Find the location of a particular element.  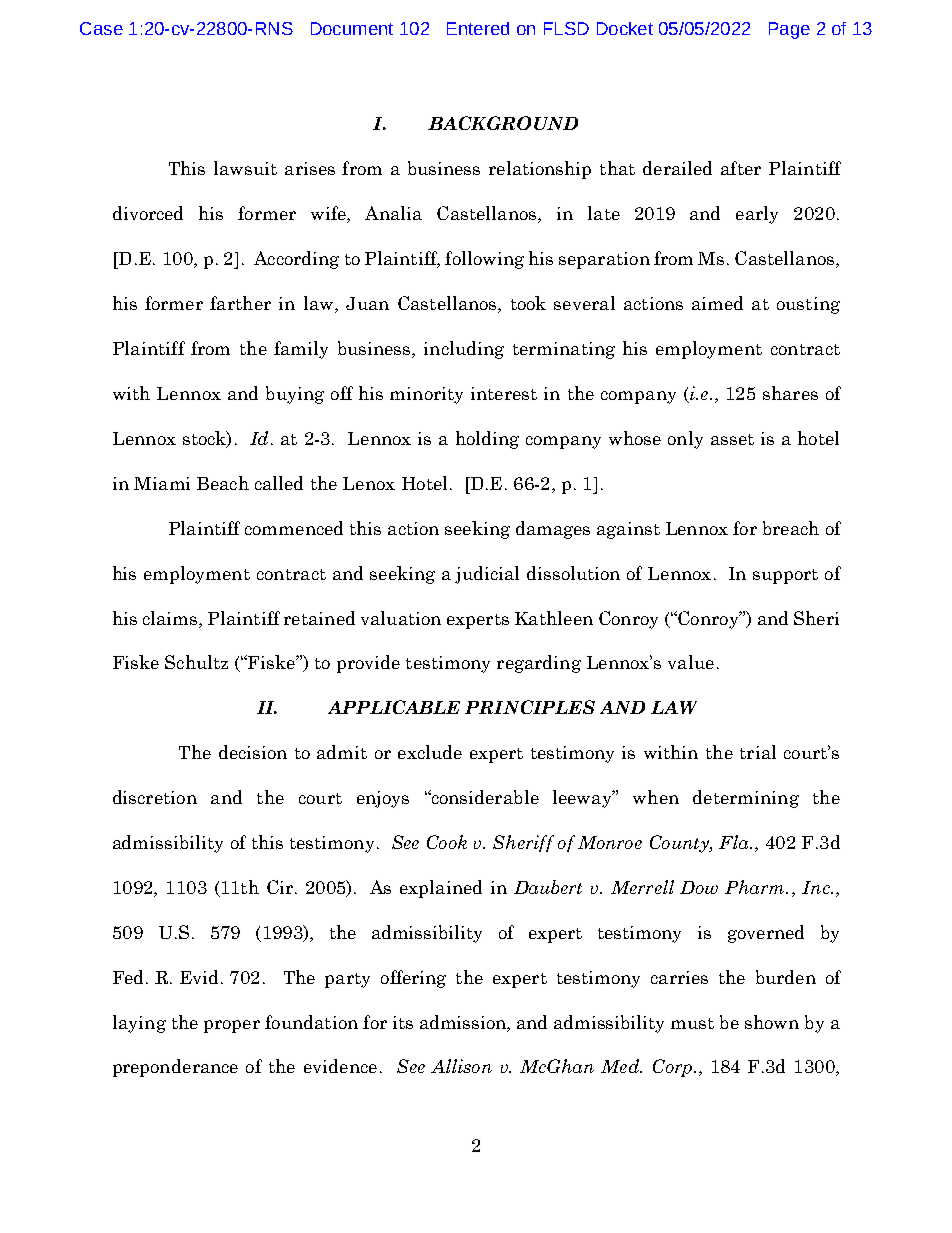

judicial is located at coordinates (487, 575).
